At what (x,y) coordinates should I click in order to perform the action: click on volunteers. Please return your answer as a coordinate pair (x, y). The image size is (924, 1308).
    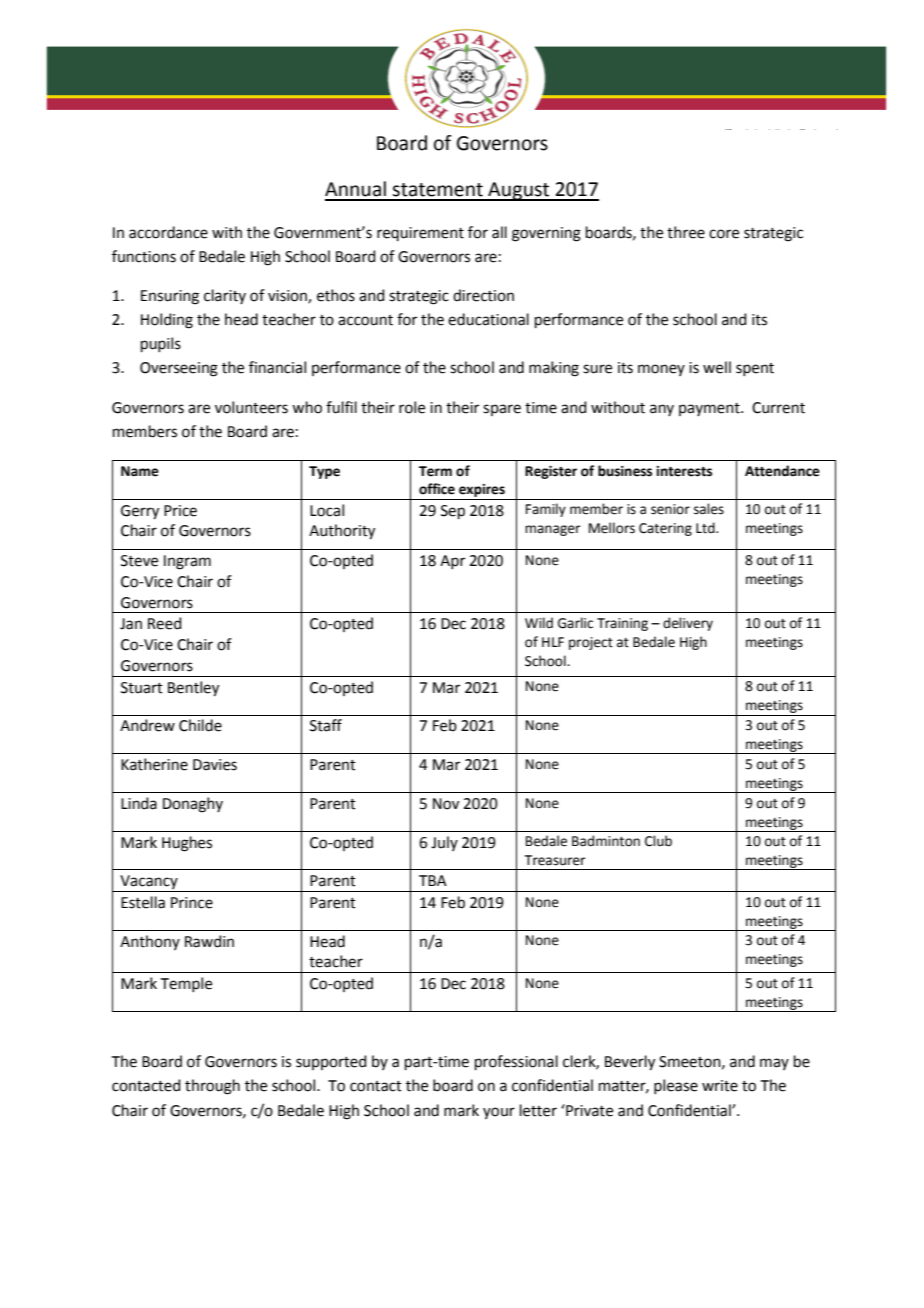
    Looking at the image, I should click on (251, 407).
